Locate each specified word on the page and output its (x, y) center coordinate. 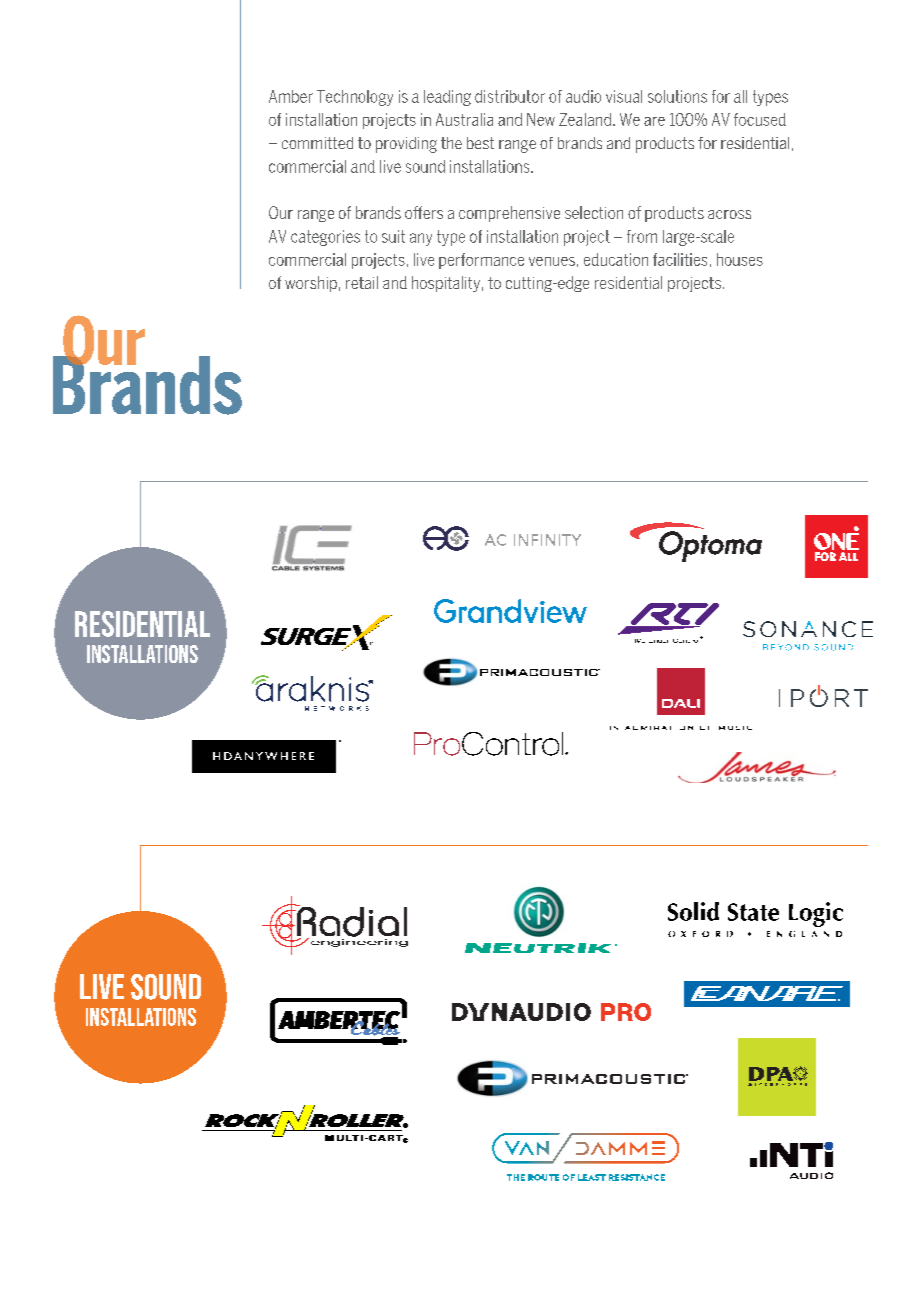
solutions (677, 96)
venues (552, 261)
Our (281, 212)
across (729, 214)
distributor (510, 96)
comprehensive (509, 214)
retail (362, 282)
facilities (680, 259)
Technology (355, 98)
